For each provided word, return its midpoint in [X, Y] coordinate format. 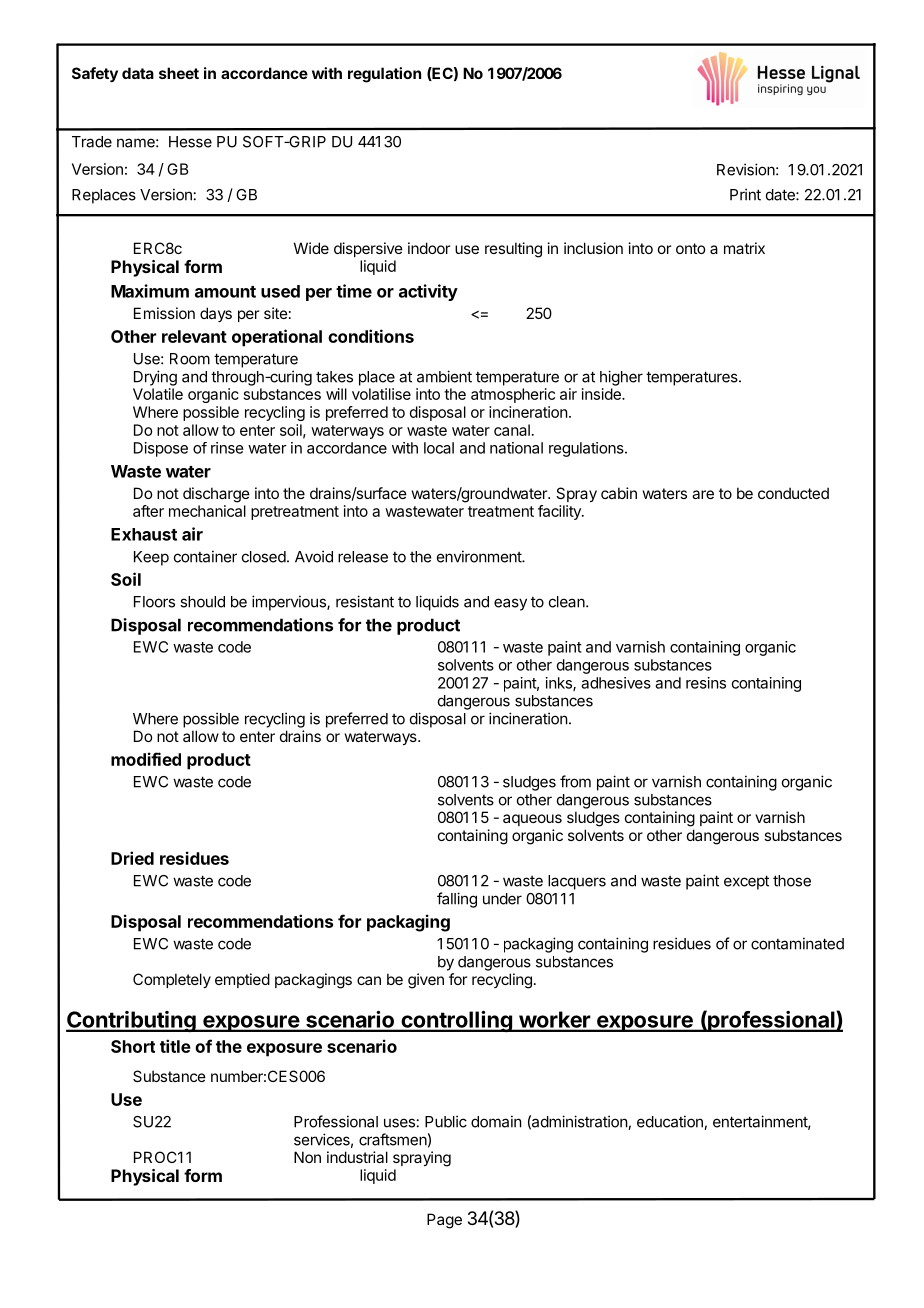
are [703, 494]
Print [745, 194]
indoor [429, 248]
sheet [179, 73]
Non [307, 1157]
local [439, 448]
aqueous [532, 820]
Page [444, 1221]
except [746, 882]
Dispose [161, 449]
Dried [132, 858]
